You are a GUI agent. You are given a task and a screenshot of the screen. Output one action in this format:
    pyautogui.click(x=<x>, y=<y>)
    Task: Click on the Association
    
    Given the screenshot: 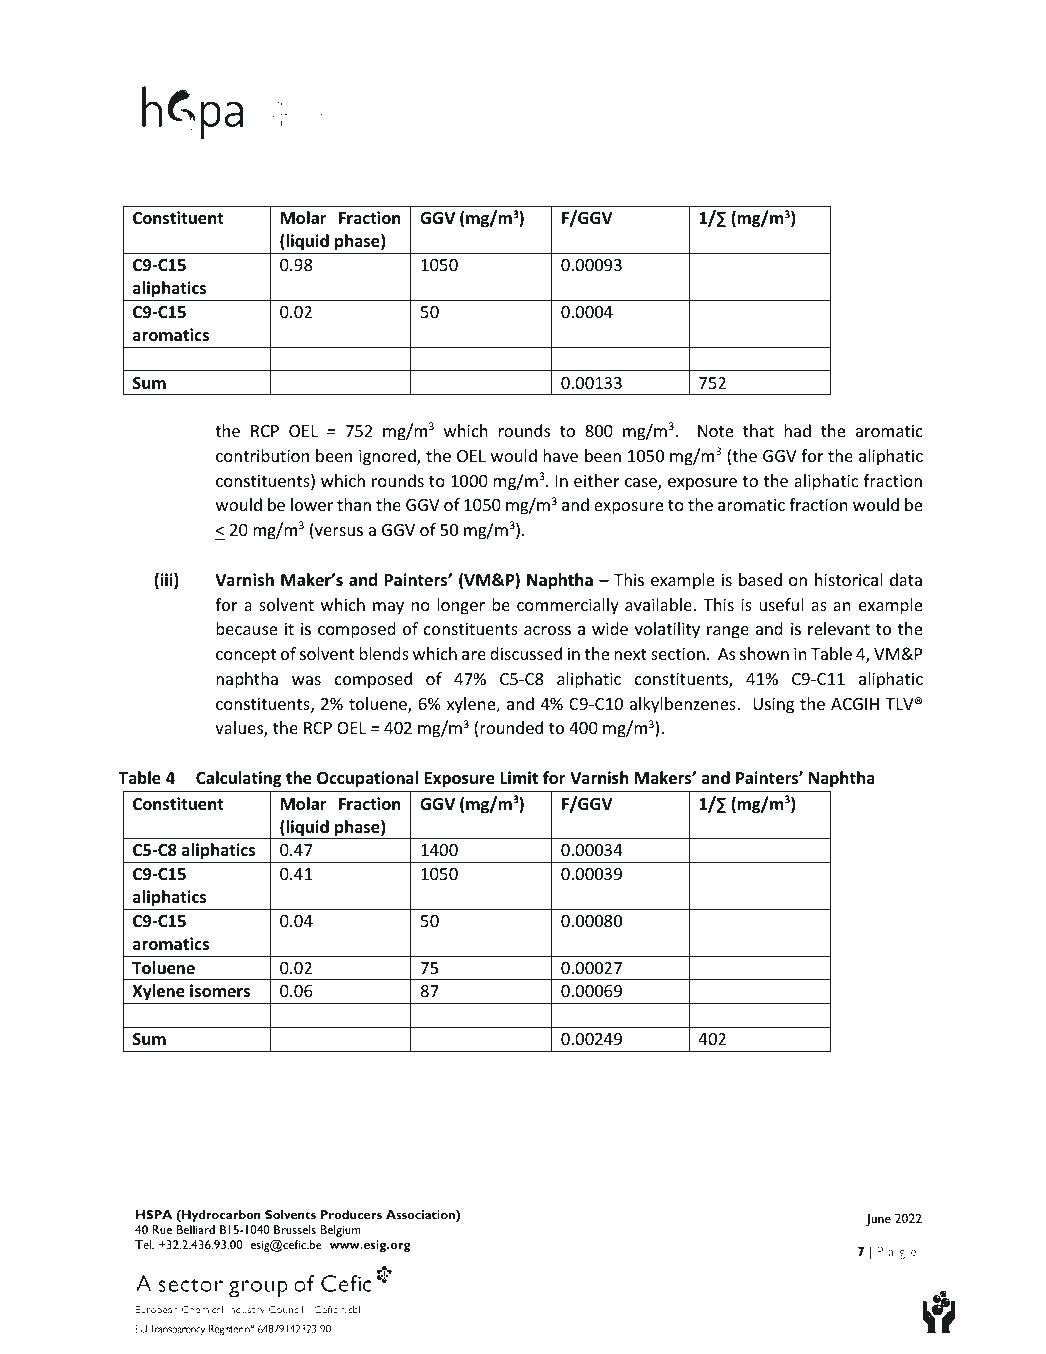 What is the action you would take?
    pyautogui.click(x=421, y=1216)
